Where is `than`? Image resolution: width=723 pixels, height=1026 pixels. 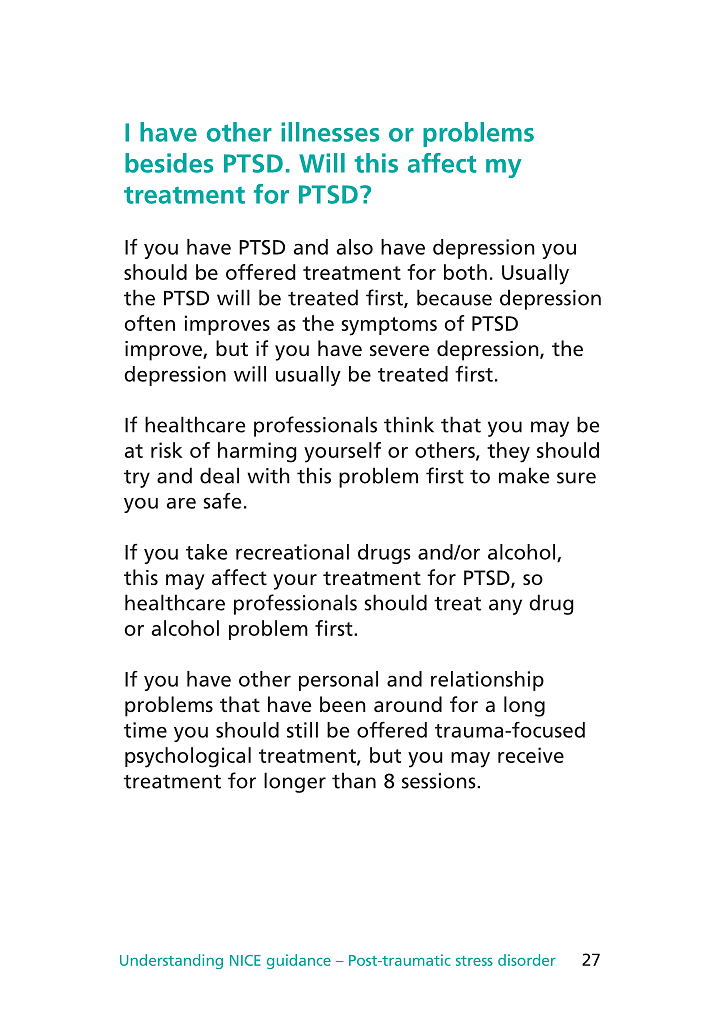 than is located at coordinates (354, 780).
